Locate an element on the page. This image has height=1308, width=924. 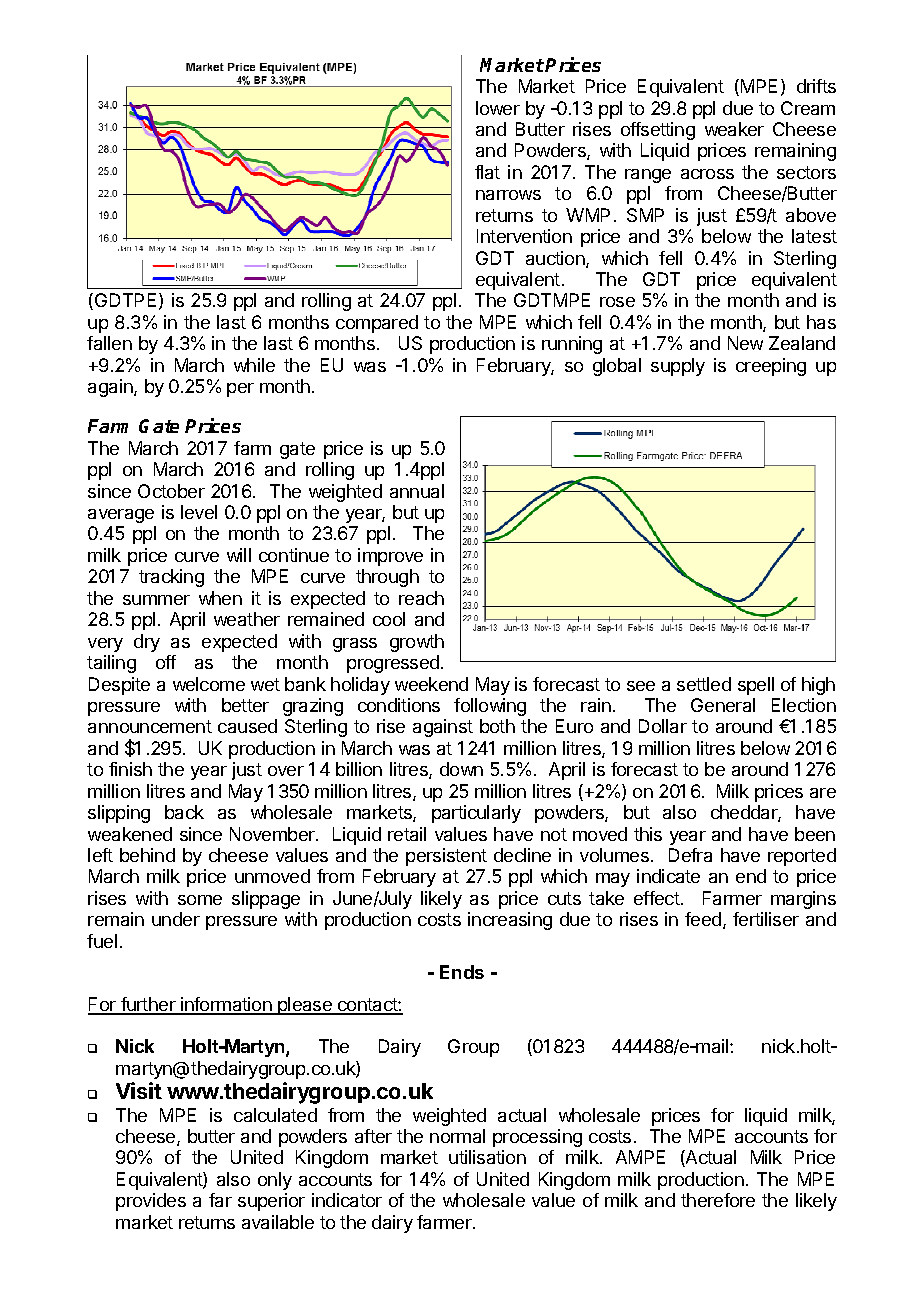
growth is located at coordinates (417, 643).
